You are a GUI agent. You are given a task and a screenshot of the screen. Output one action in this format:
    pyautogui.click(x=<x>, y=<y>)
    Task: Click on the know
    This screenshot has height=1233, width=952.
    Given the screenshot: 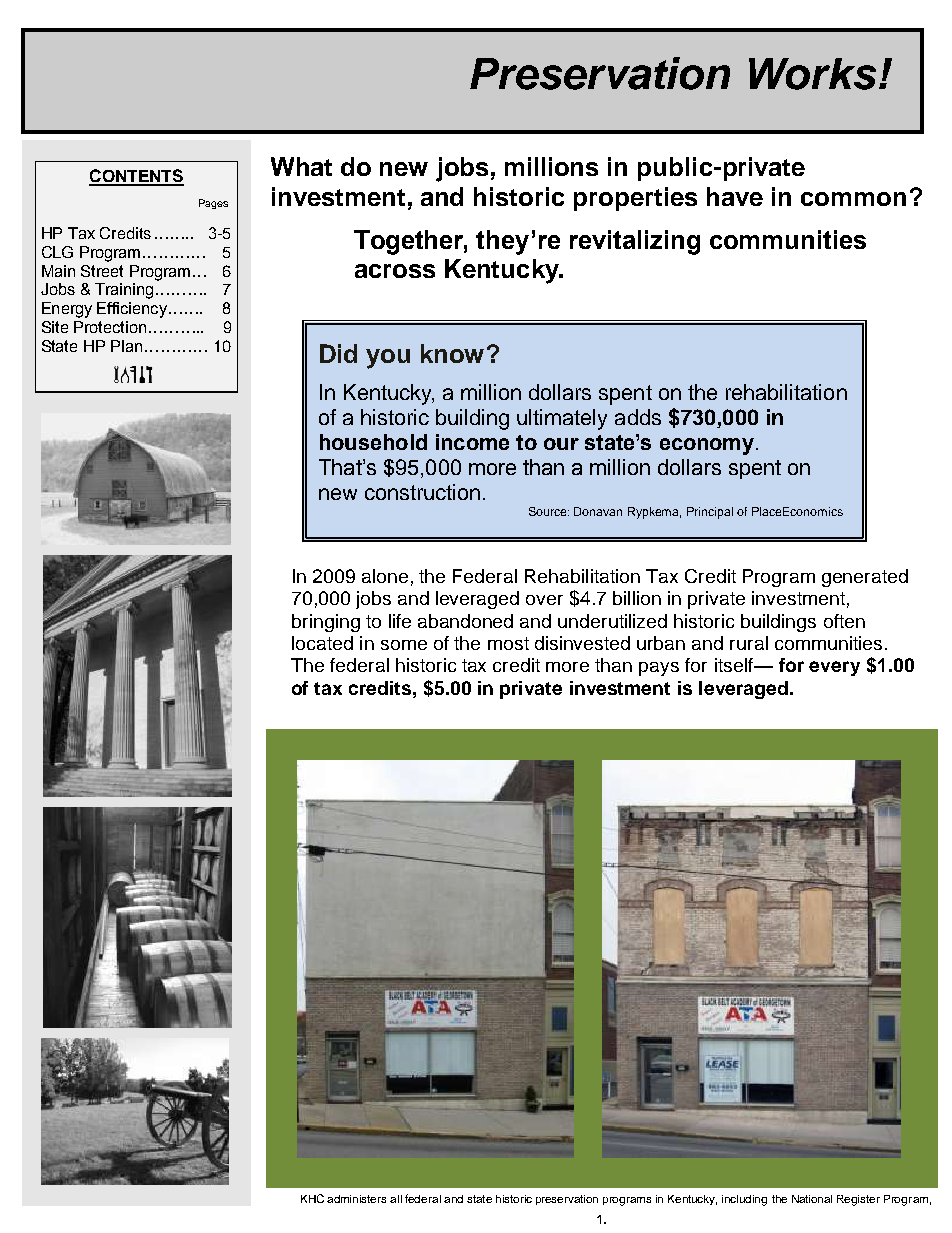 What is the action you would take?
    pyautogui.click(x=452, y=353)
